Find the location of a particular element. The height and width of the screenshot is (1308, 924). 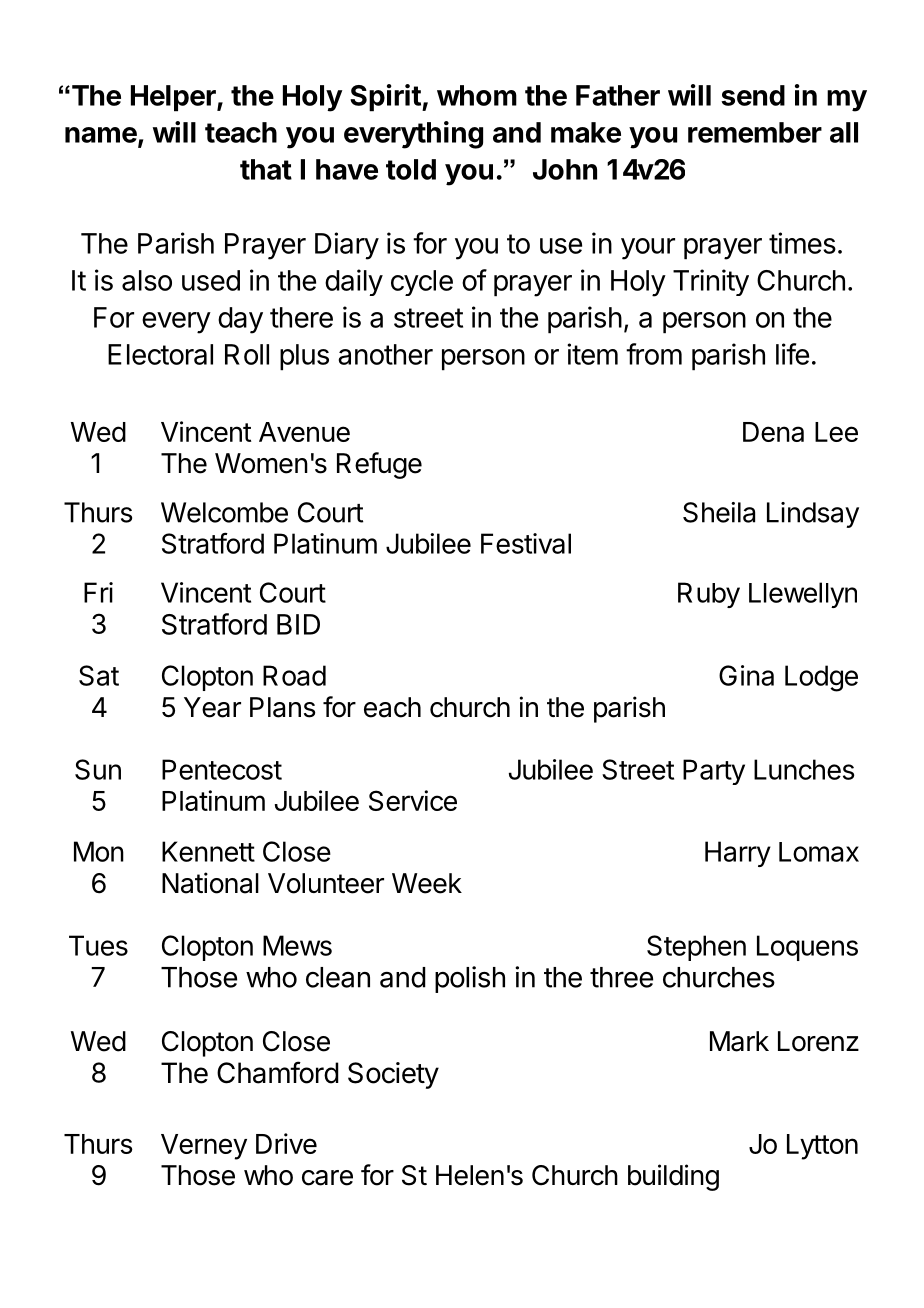

Harry is located at coordinates (738, 854).
